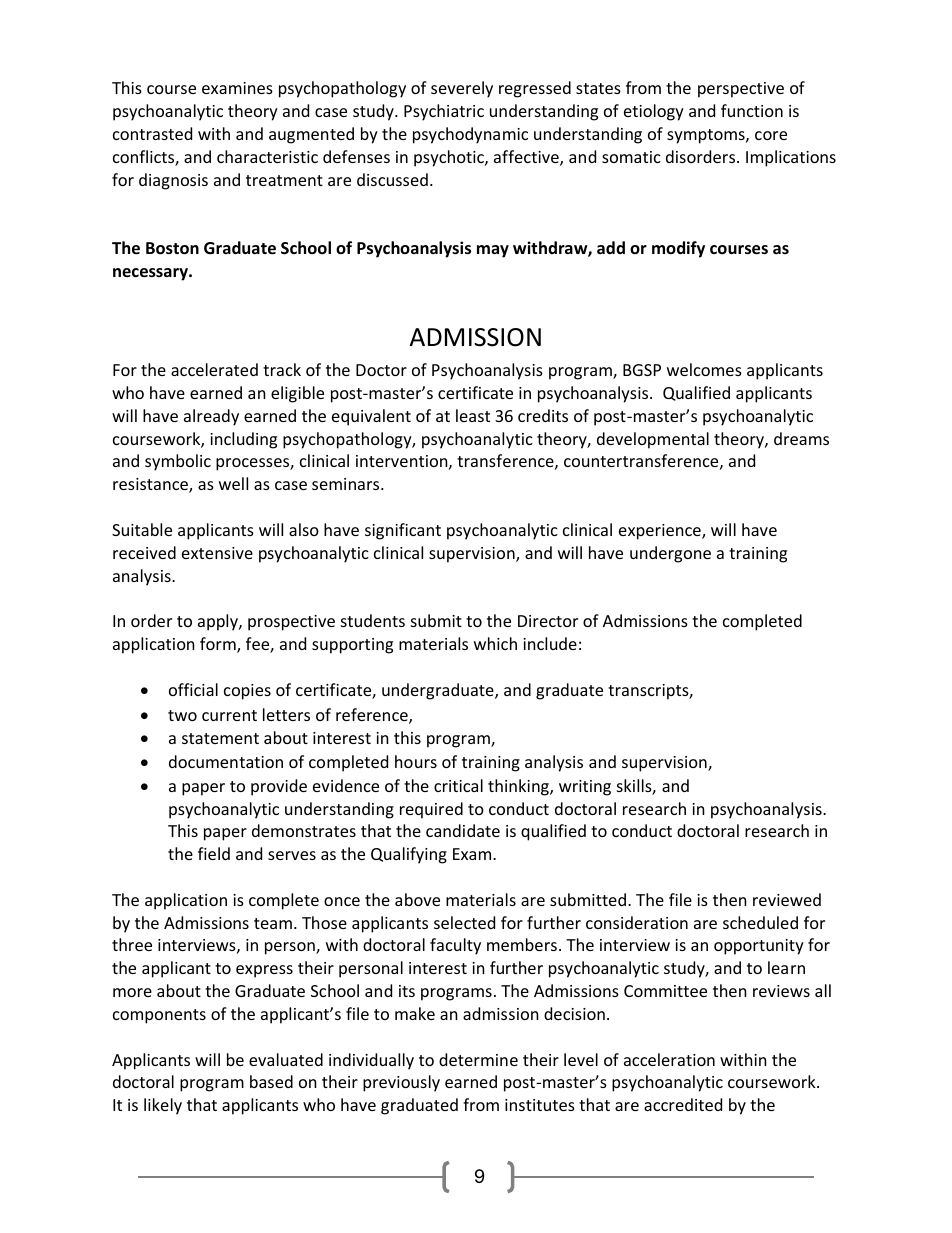 The height and width of the screenshot is (1233, 952). Describe the element at coordinates (463, 830) in the screenshot. I see `candidate` at that location.
